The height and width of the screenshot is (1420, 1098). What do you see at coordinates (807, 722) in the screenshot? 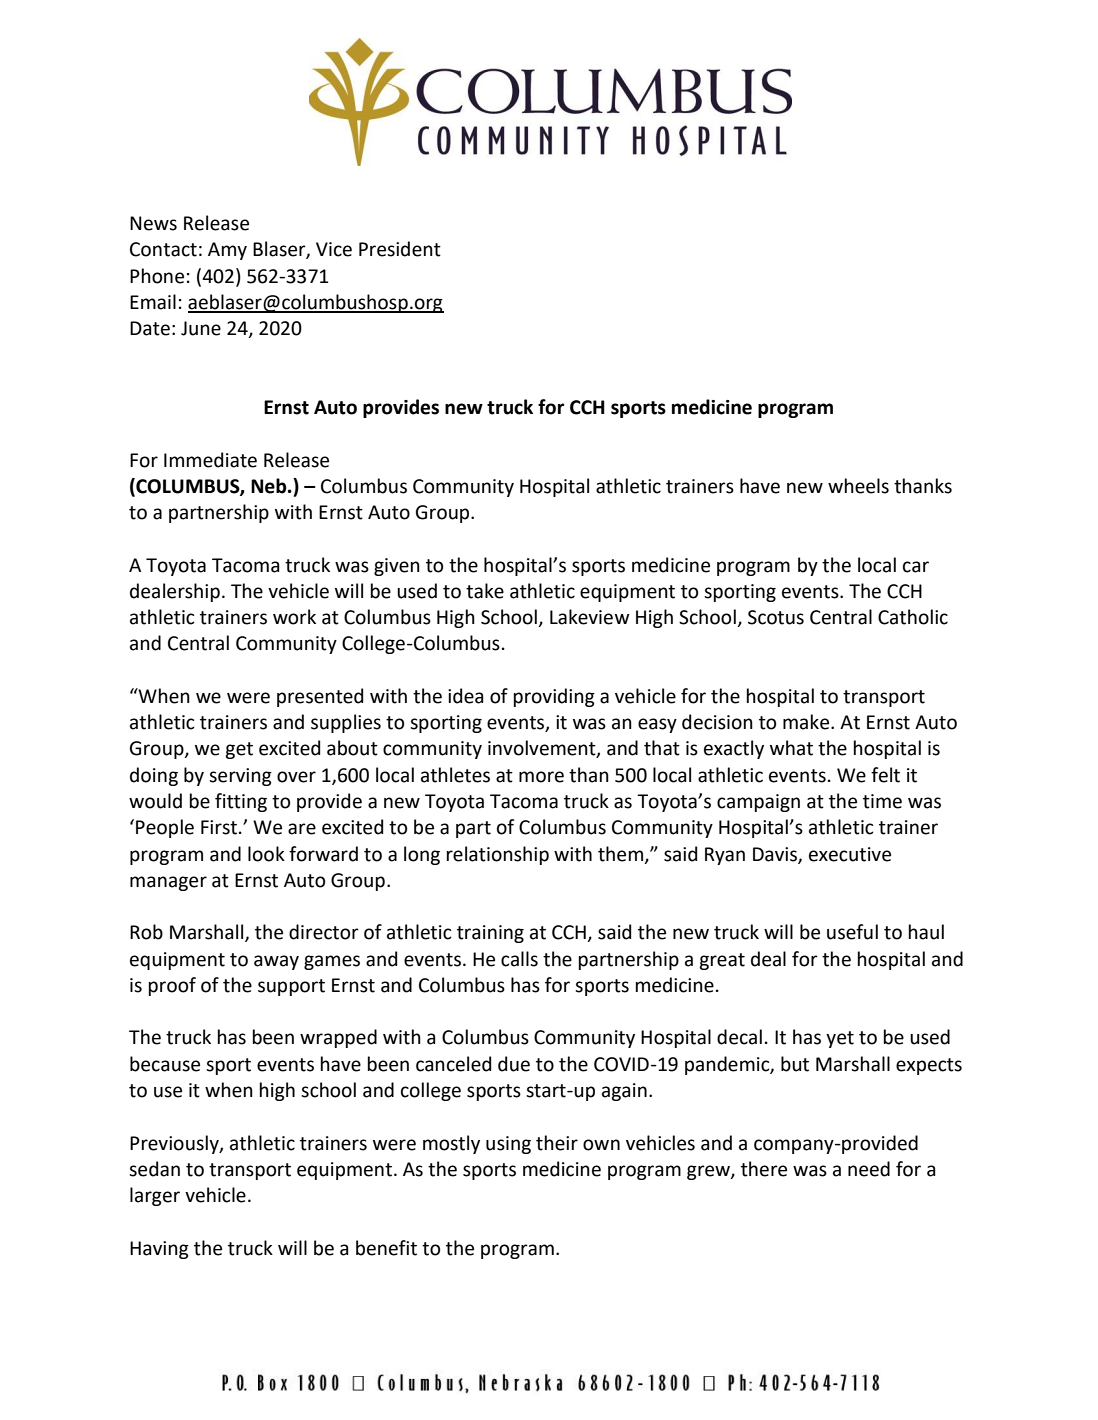
I see `make` at bounding box center [807, 722].
